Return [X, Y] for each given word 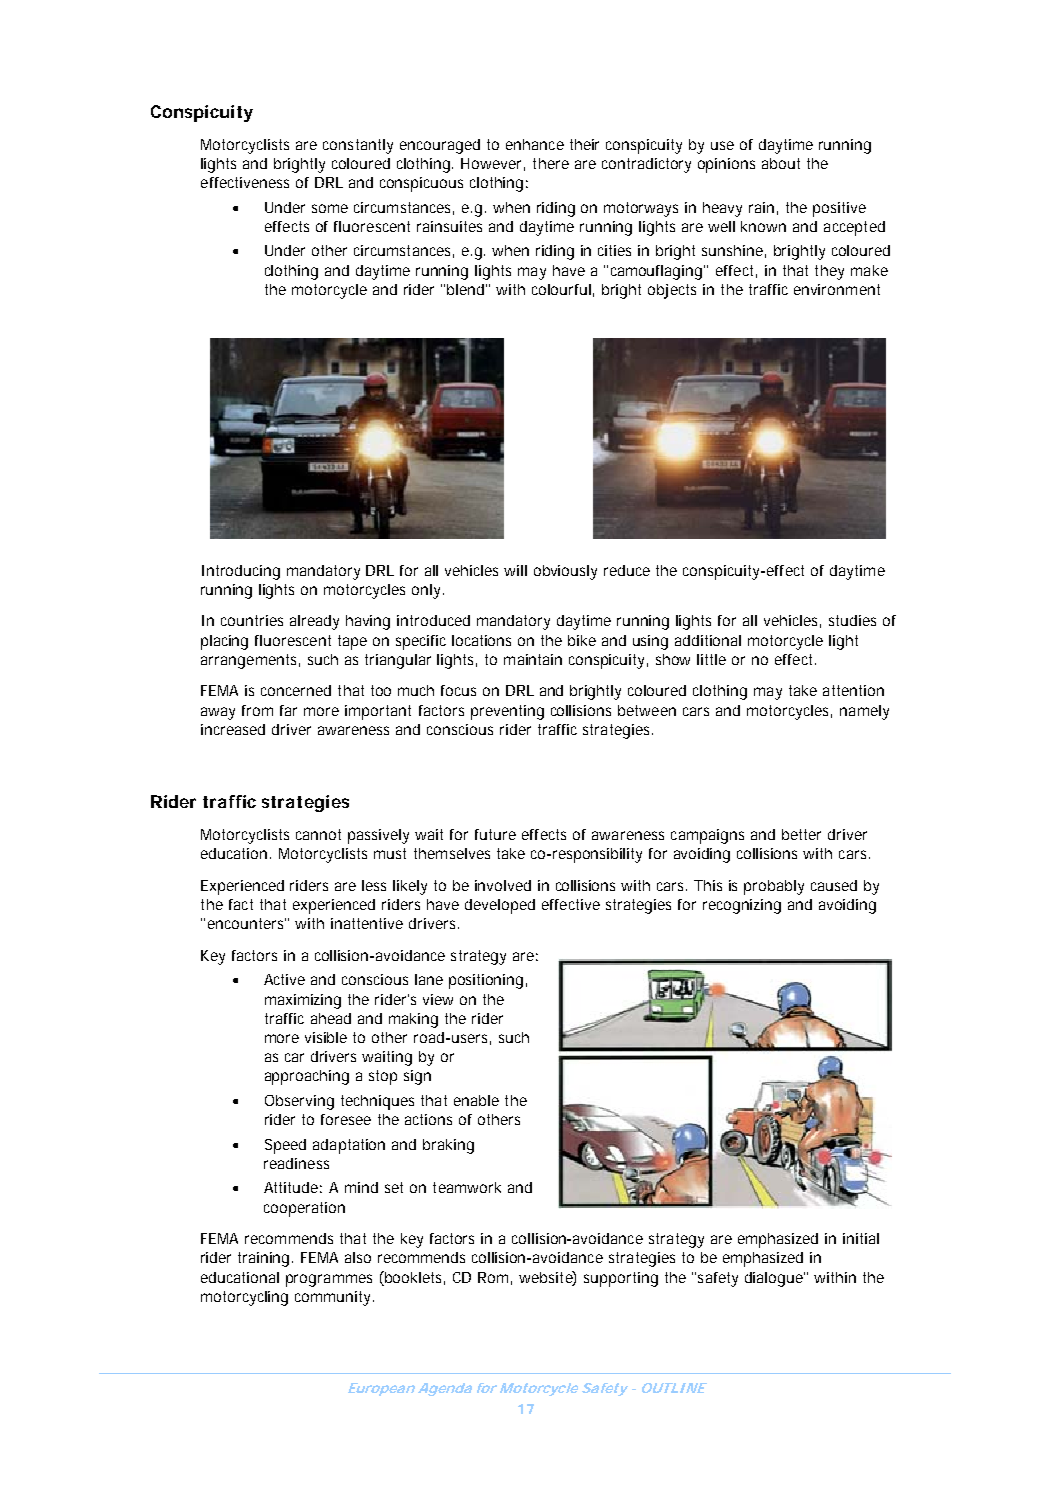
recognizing [742, 906]
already [314, 622]
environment [837, 289]
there [551, 163]
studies [852, 620]
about [781, 163]
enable [476, 1100]
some [330, 208]
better [801, 834]
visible [326, 1037]
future [495, 834]
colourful [561, 289]
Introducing [241, 572]
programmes [329, 1280]
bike [582, 640]
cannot [318, 834]
